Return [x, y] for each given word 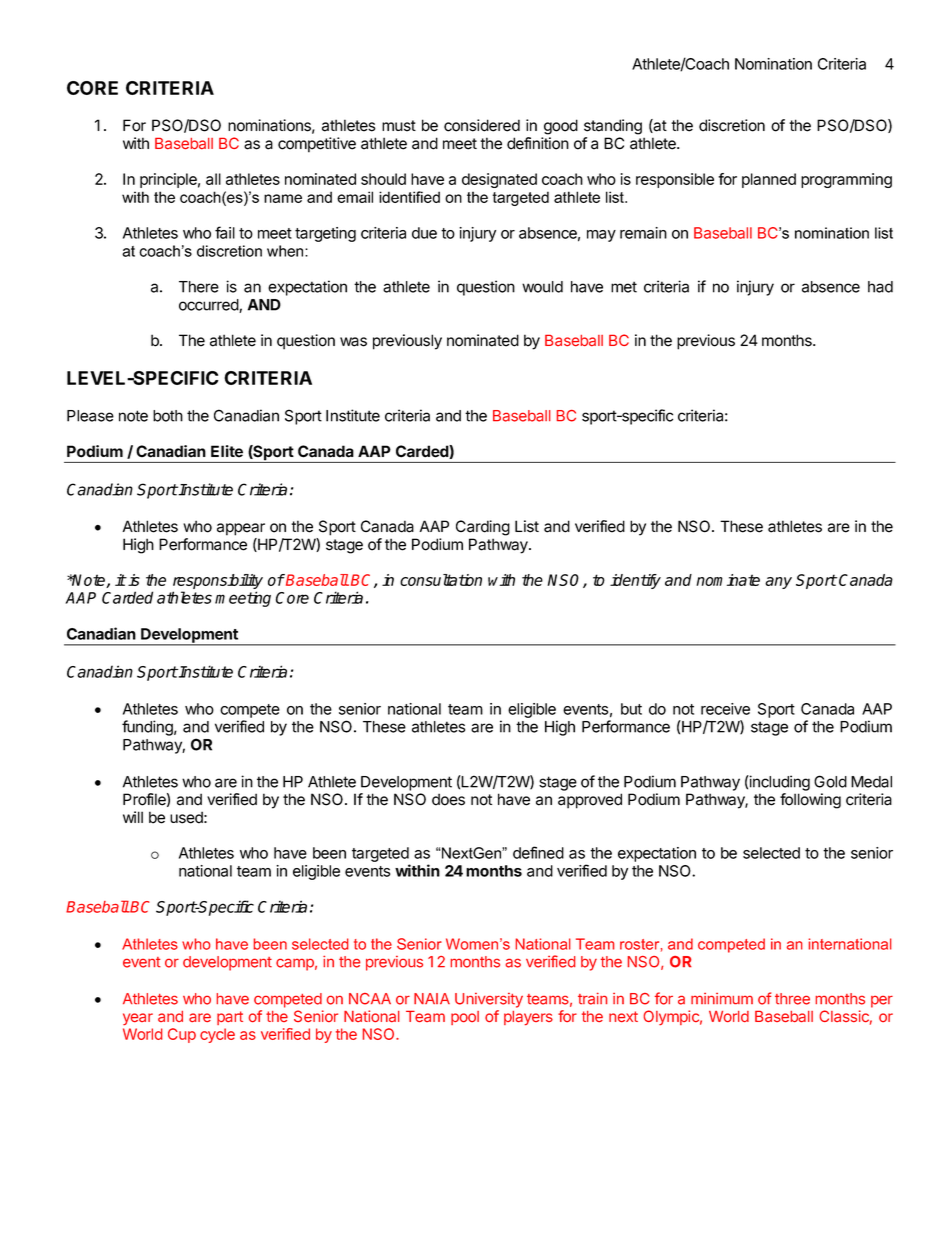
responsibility [218, 583]
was [353, 342]
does [448, 799]
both [168, 416]
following [810, 801]
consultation [441, 580]
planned [769, 180]
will [133, 817]
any [778, 583]
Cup [182, 1035]
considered [482, 125]
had [880, 287]
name [283, 198]
